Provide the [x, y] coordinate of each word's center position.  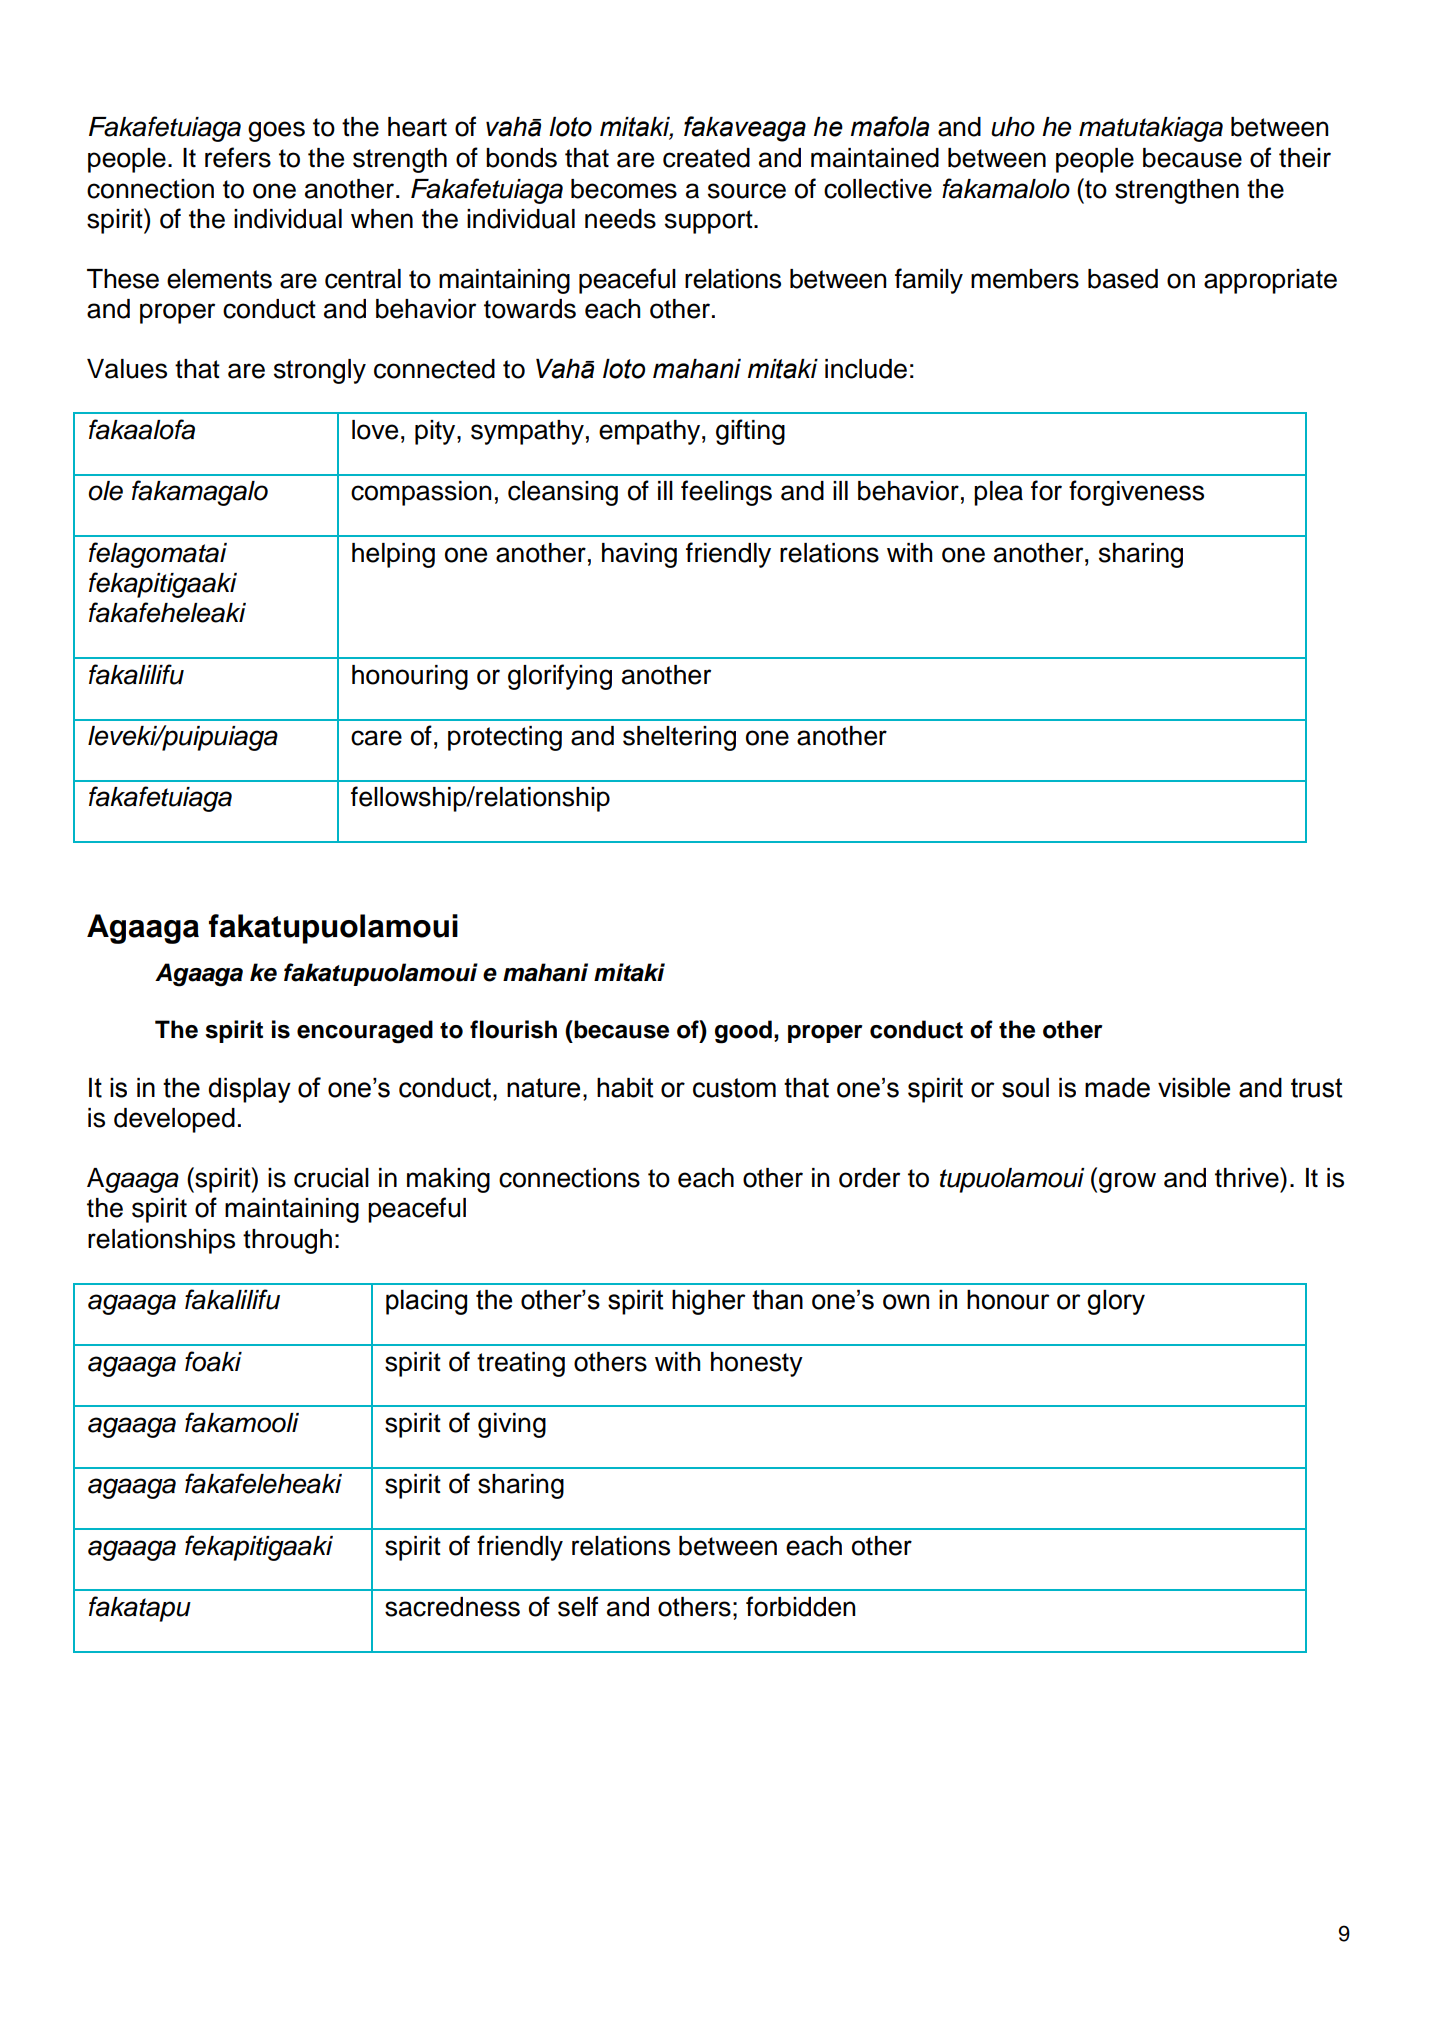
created [706, 158]
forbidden [801, 1606]
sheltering [679, 738]
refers [238, 157]
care [376, 738]
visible [1194, 1088]
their [1305, 158]
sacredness [452, 1607]
